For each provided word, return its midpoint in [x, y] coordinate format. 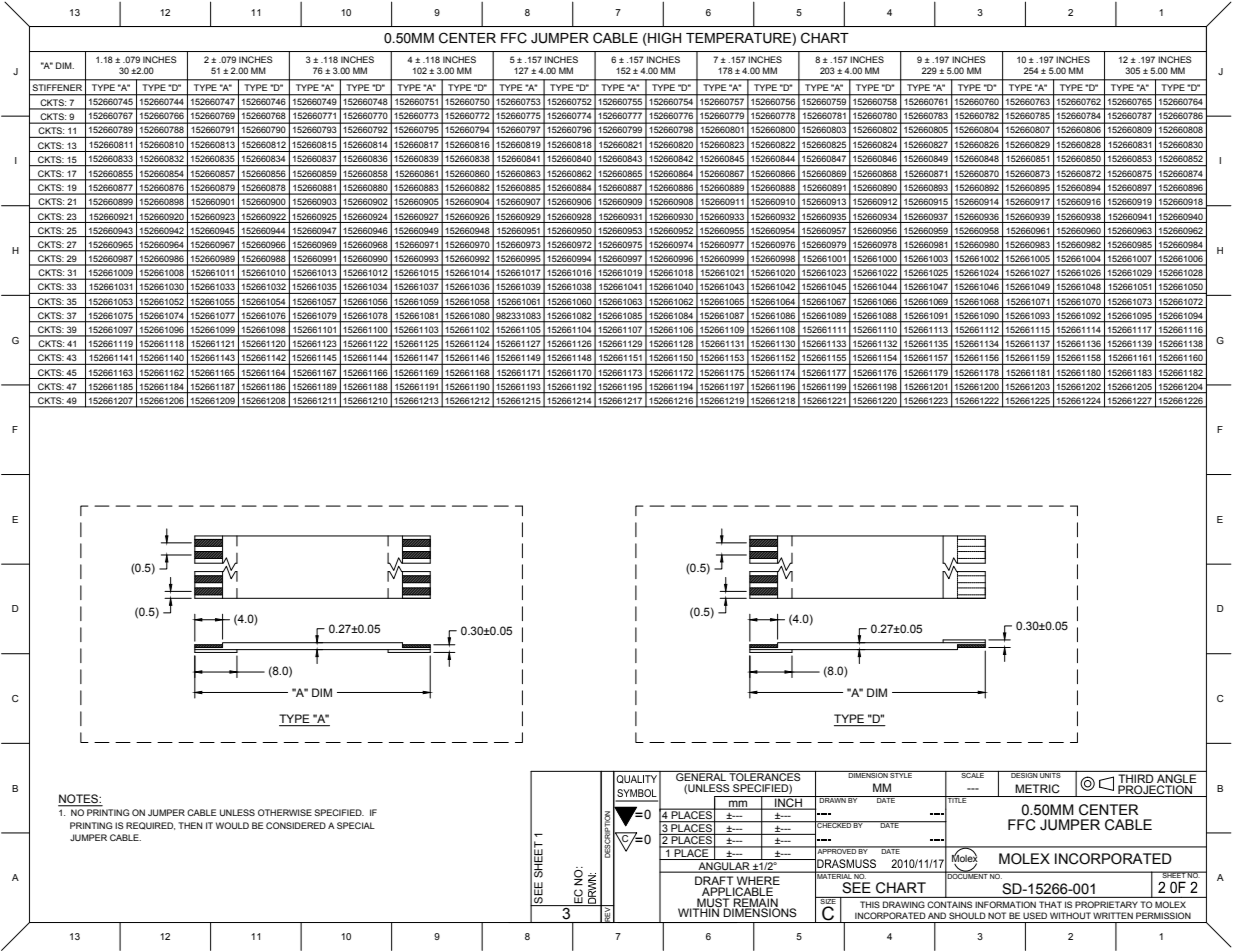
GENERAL [701, 776]
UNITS [1050, 774]
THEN [190, 825]
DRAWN [833, 799]
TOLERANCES [765, 776]
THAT [1050, 904]
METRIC [1037, 788]
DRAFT [714, 882]
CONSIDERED [296, 825]
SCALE [973, 774]
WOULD [232, 825]
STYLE [901, 774]
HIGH [663, 38]
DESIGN [1024, 774]
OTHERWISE [285, 812]
